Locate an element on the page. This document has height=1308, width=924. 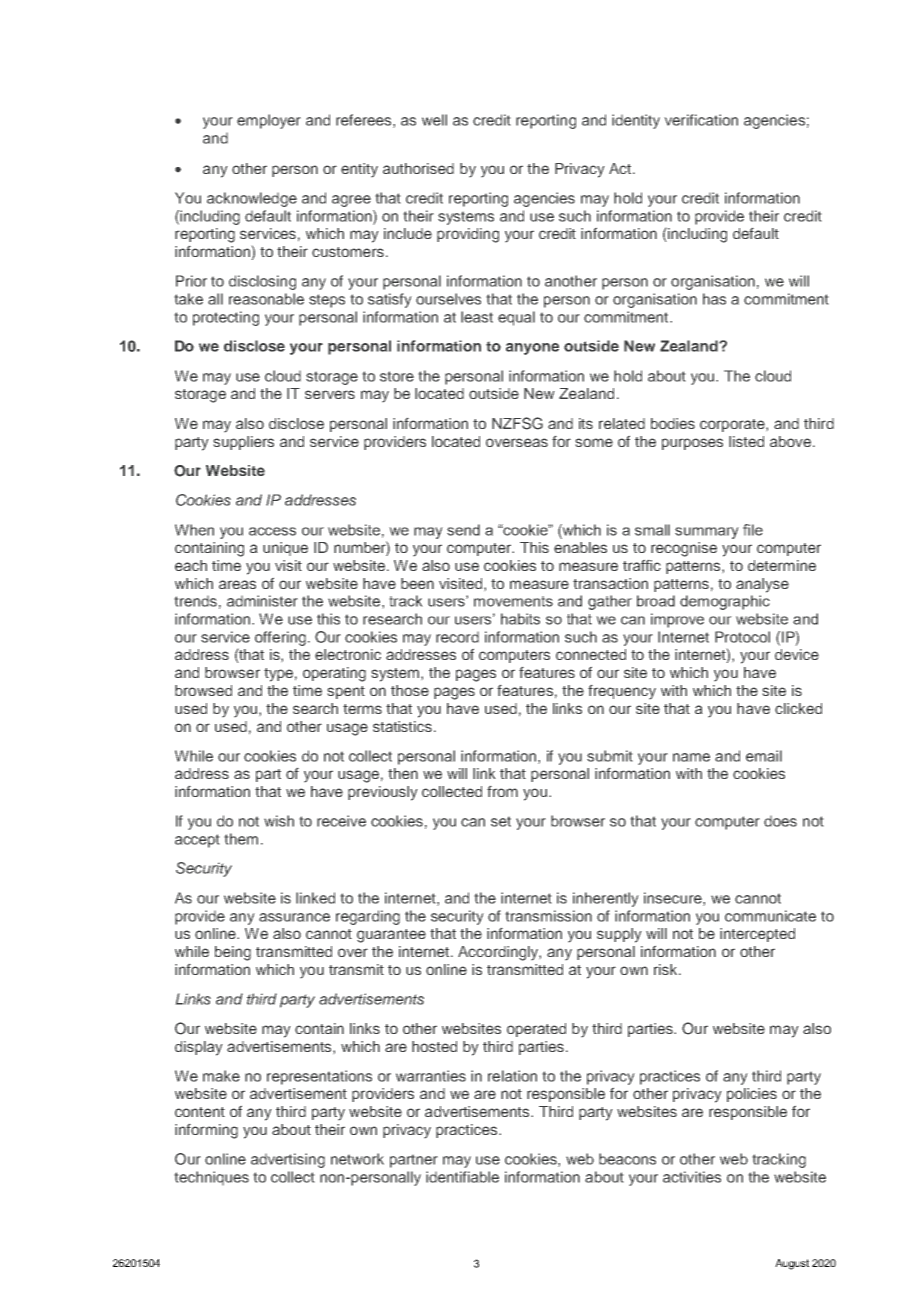
record is located at coordinates (457, 637).
